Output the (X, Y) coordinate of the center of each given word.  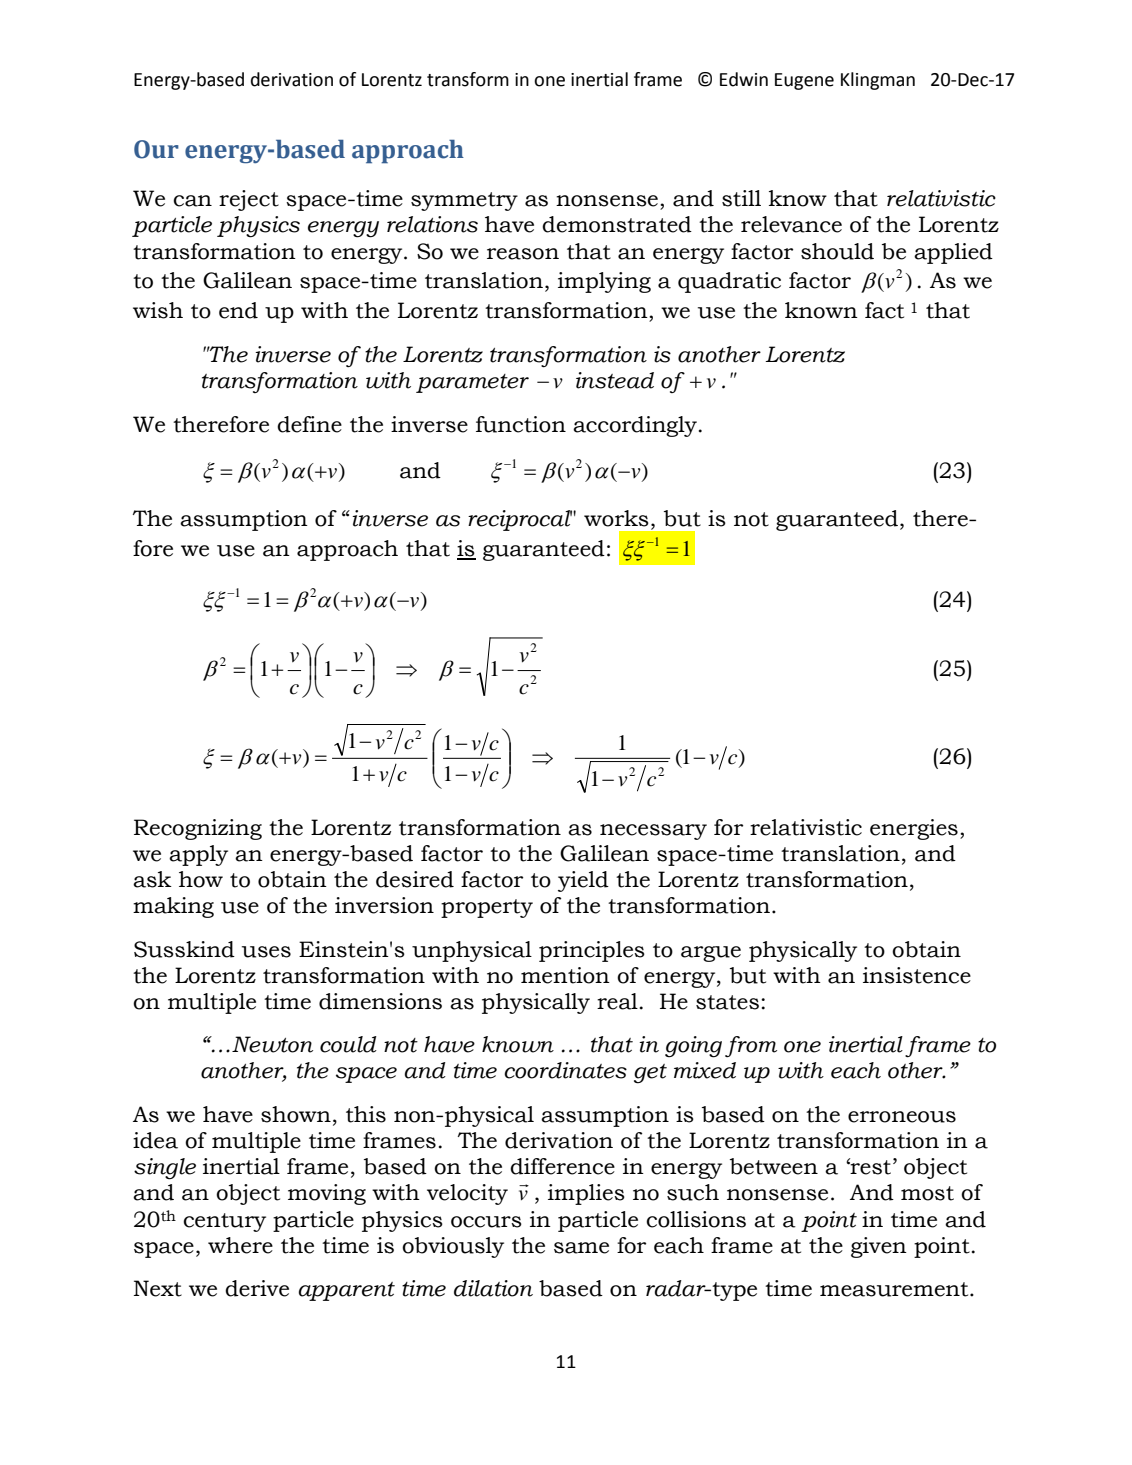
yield (583, 881)
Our (156, 149)
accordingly (636, 426)
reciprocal (520, 520)
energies (914, 829)
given (879, 1247)
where (240, 1245)
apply (198, 855)
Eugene (804, 81)
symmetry (464, 201)
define (309, 424)
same (581, 1248)
